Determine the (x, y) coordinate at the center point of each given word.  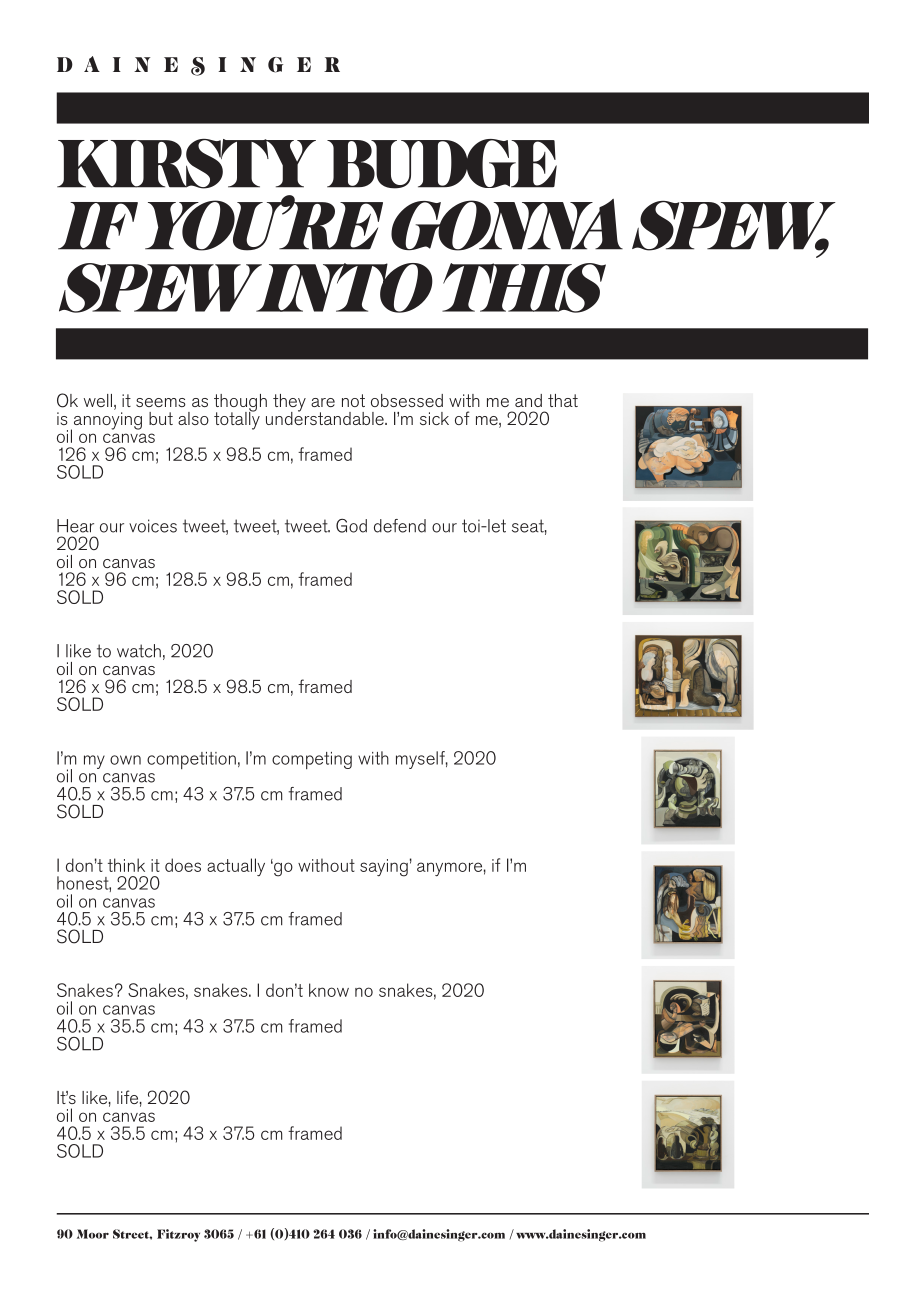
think (126, 865)
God (351, 526)
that (563, 400)
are (323, 402)
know (329, 990)
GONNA (507, 225)
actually (236, 867)
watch (139, 651)
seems (161, 402)
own (125, 760)
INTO (343, 288)
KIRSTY (186, 164)
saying (384, 868)
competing (312, 760)
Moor (93, 1234)
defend (400, 526)
